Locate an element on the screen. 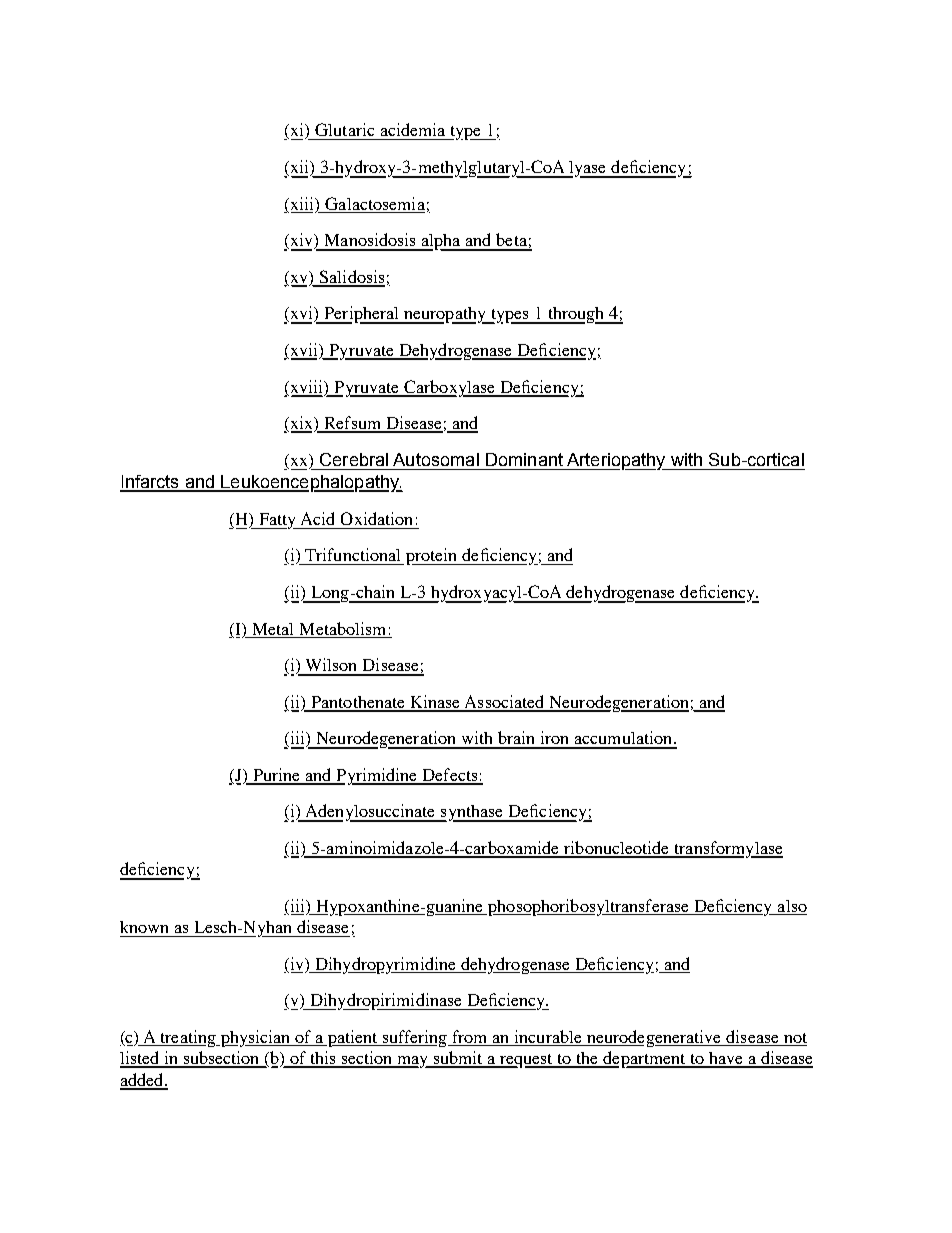 The height and width of the screenshot is (1233, 952). Autosomal is located at coordinates (436, 459).
